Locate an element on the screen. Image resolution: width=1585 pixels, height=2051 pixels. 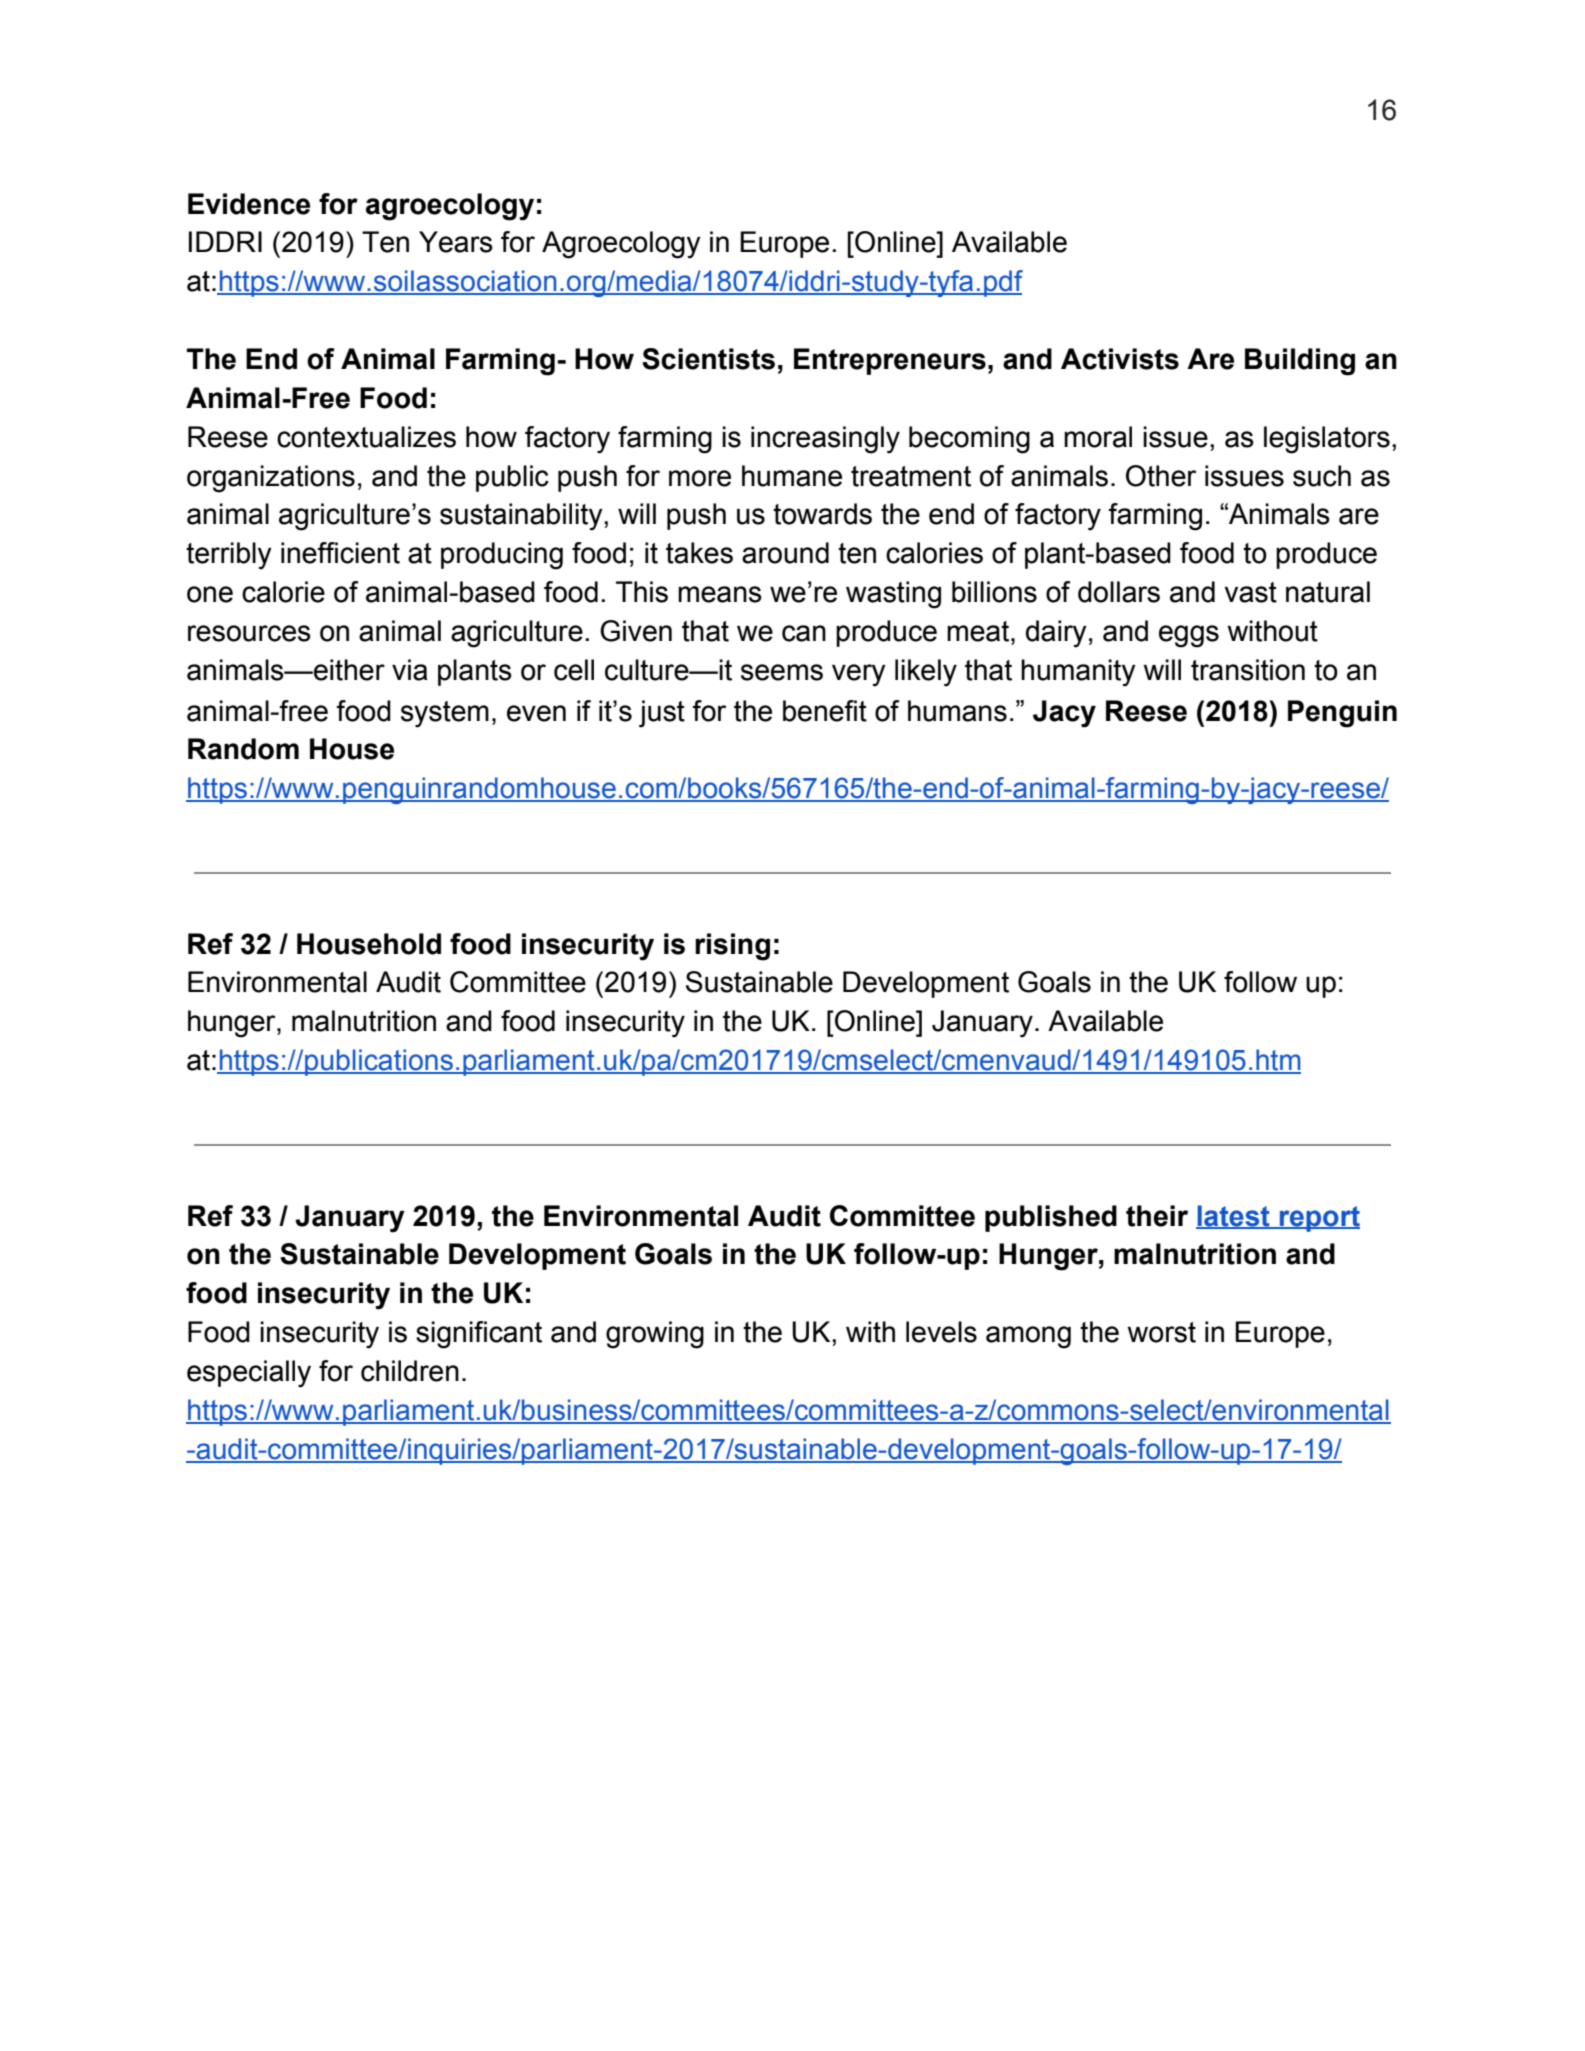
Scientists is located at coordinates (708, 359).
